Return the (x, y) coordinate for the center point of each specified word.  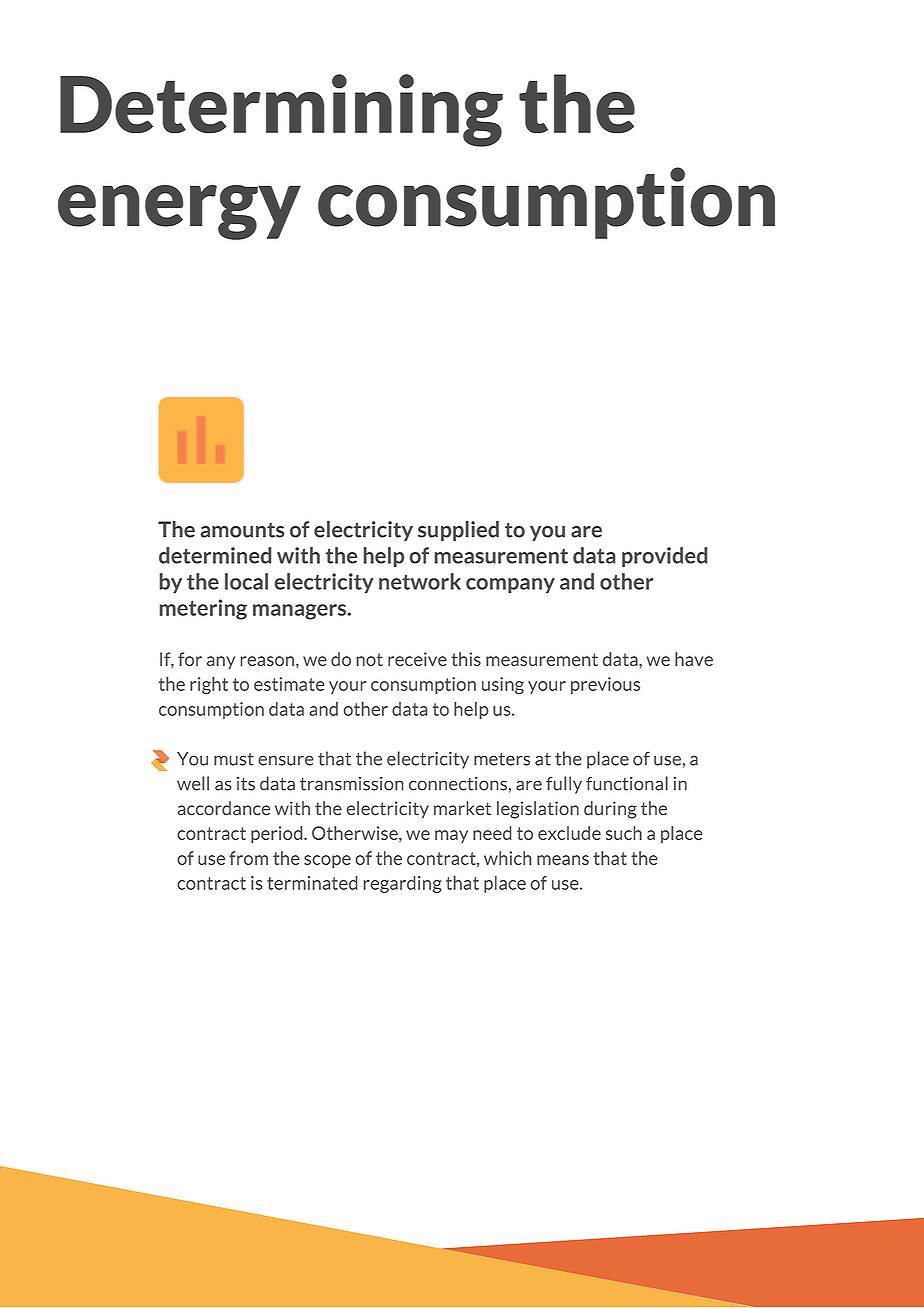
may (451, 836)
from (248, 858)
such (624, 833)
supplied (458, 531)
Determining (281, 110)
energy (179, 212)
